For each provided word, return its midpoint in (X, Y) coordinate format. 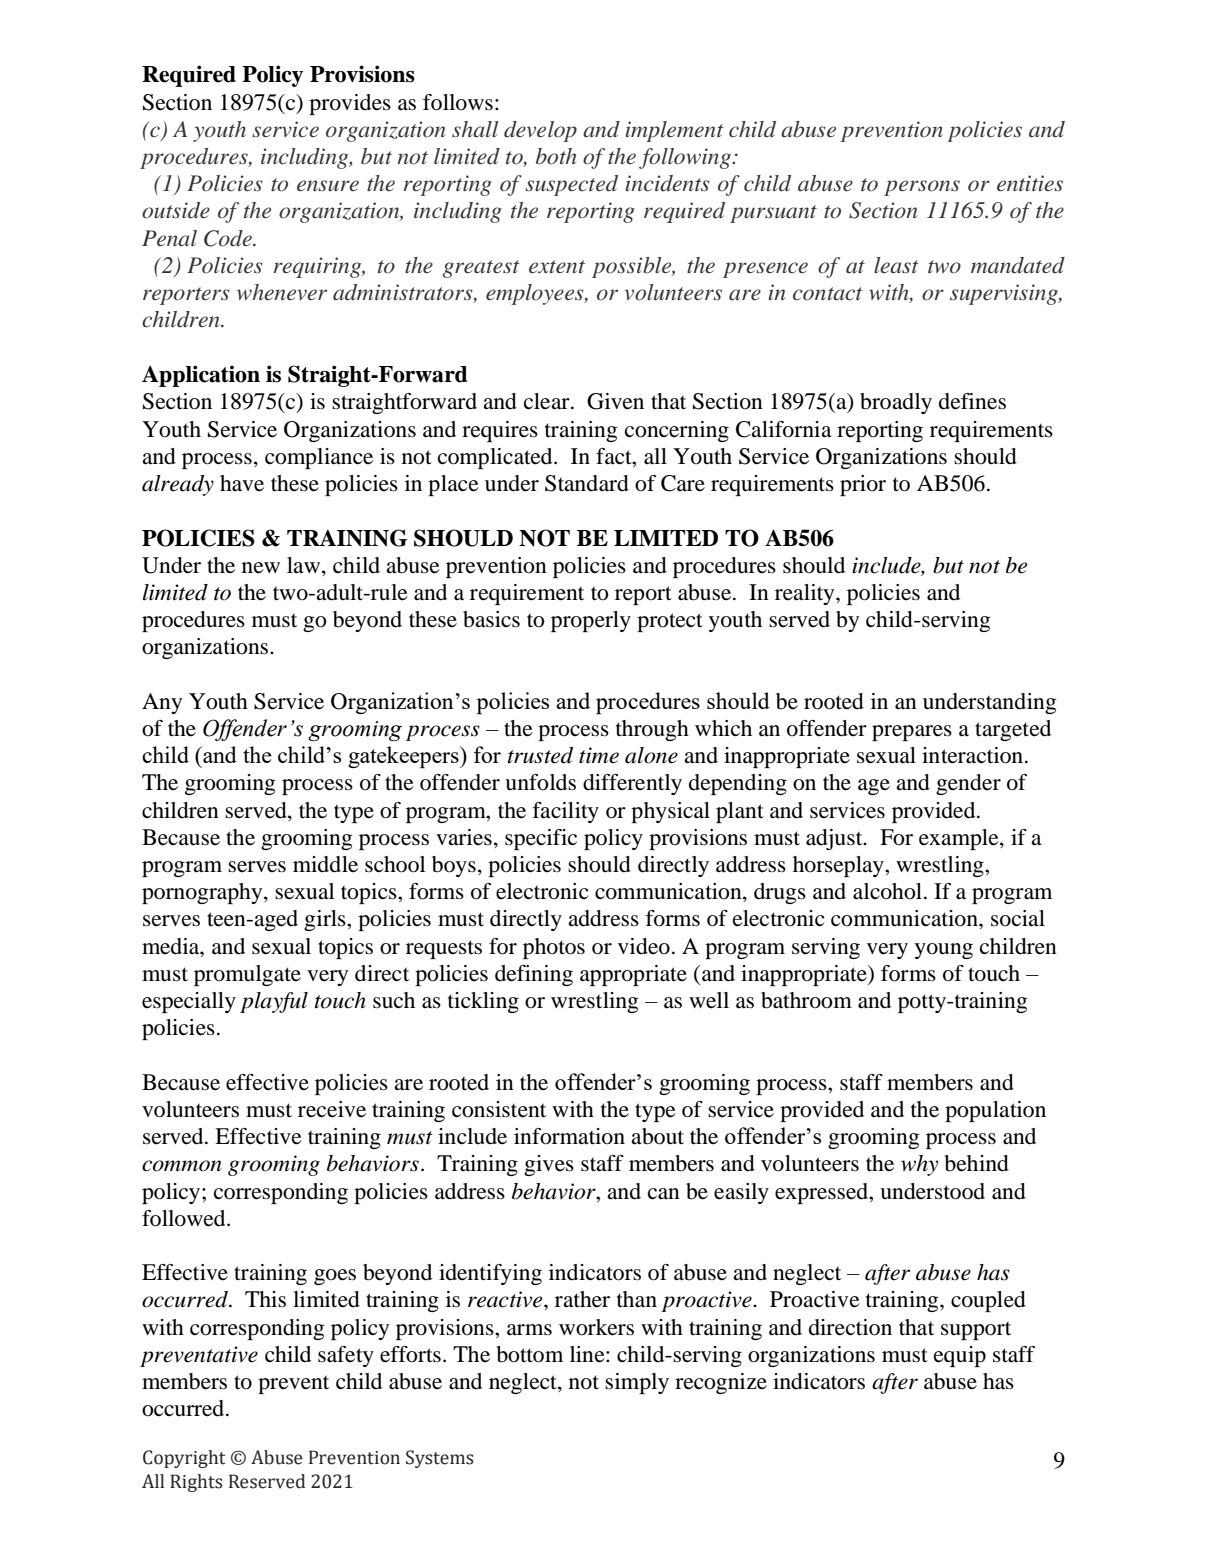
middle (325, 864)
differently (632, 784)
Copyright (184, 1459)
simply (637, 1383)
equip (960, 1356)
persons (922, 188)
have (242, 483)
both (556, 156)
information (569, 1136)
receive (332, 1109)
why (919, 1165)
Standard (587, 483)
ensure (328, 185)
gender (968, 784)
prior (863, 485)
